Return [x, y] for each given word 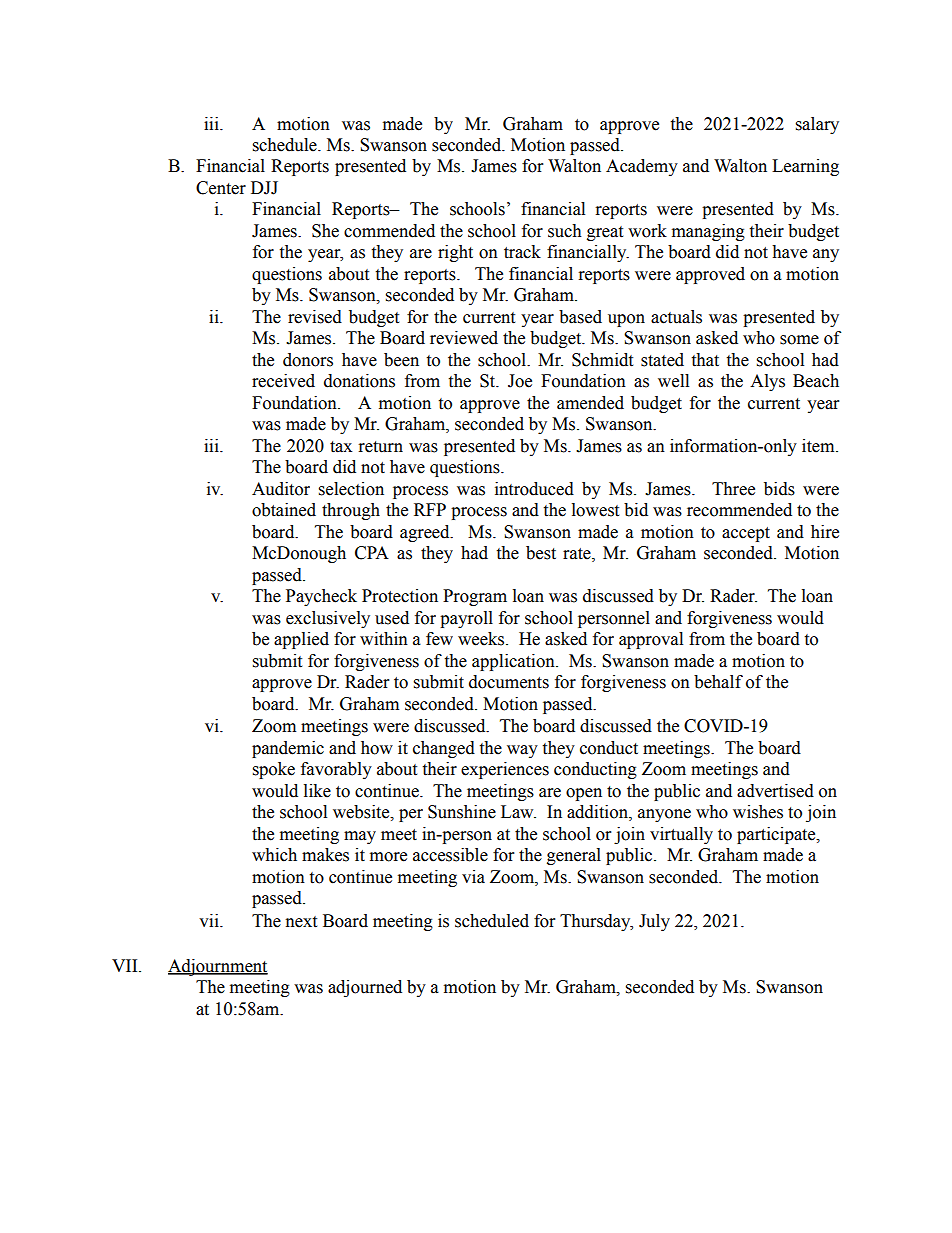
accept [746, 534]
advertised [775, 791]
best [541, 553]
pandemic [288, 749]
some [799, 340]
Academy [642, 167]
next [301, 922]
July [654, 922]
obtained [284, 510]
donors [308, 360]
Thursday [596, 922]
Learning [805, 167]
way [522, 751]
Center [221, 188]
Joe [520, 381]
